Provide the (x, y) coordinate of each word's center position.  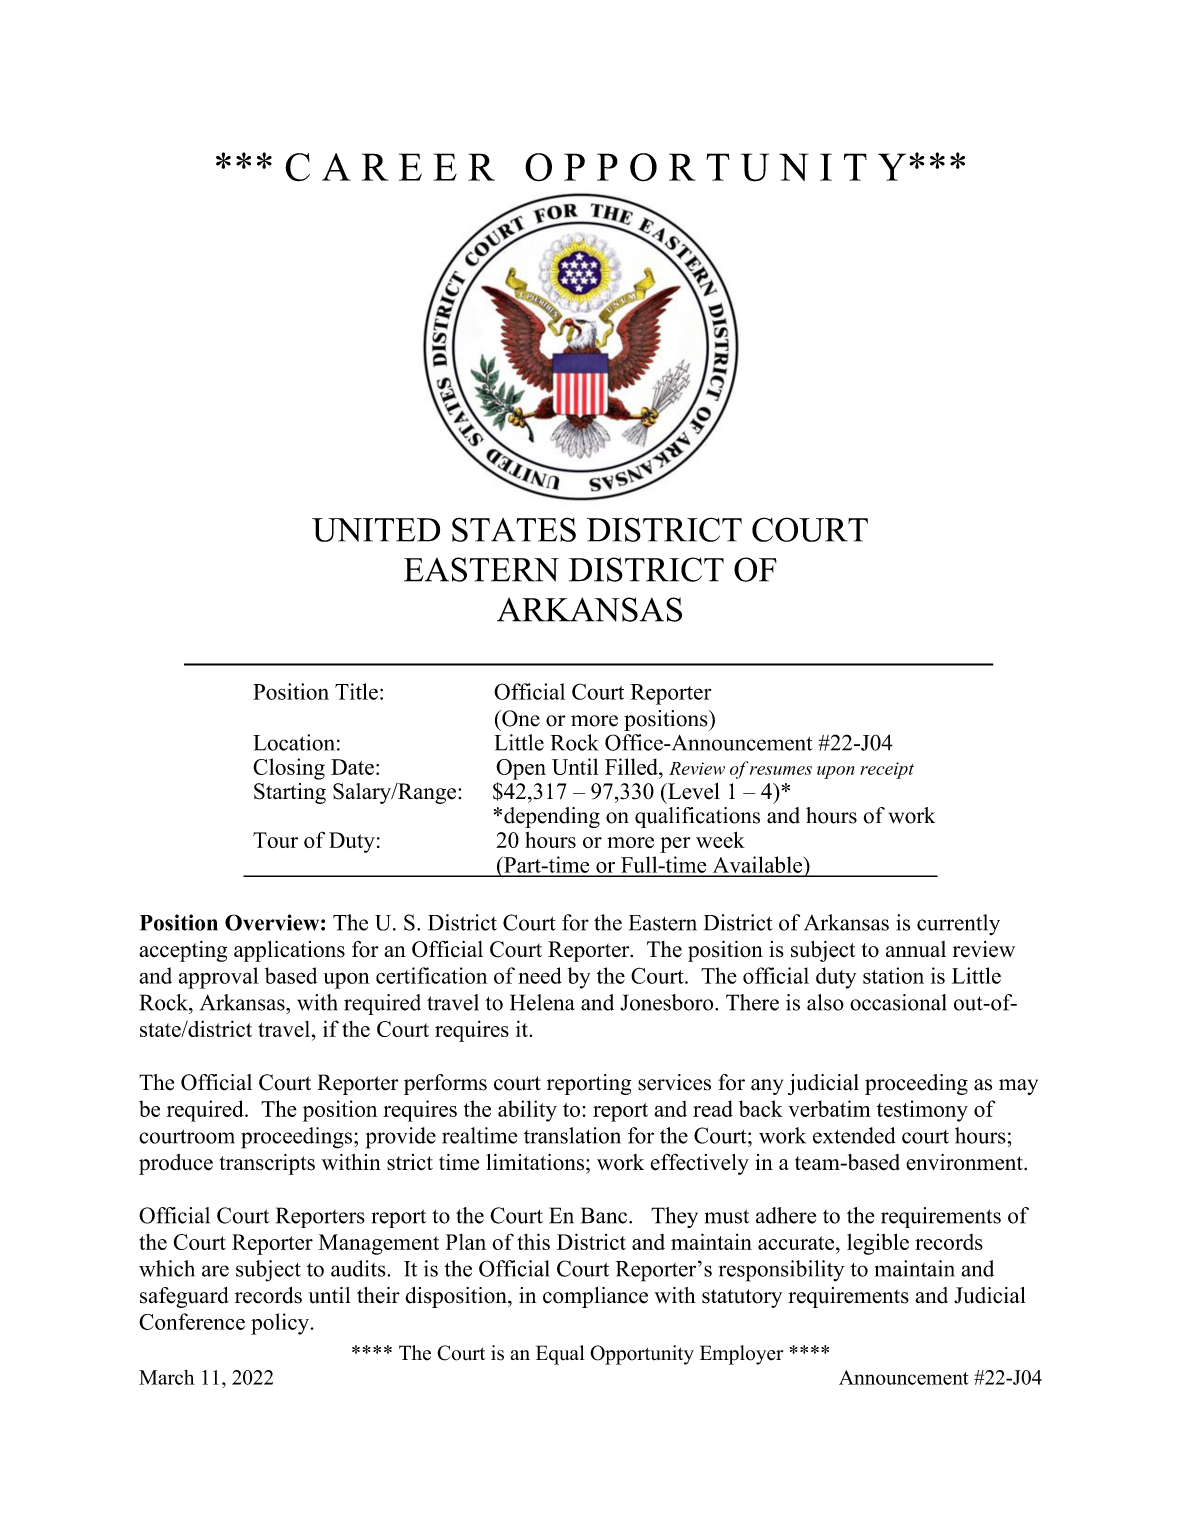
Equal (560, 1355)
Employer (741, 1355)
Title (356, 691)
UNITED (376, 530)
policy (281, 1324)
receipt (887, 770)
